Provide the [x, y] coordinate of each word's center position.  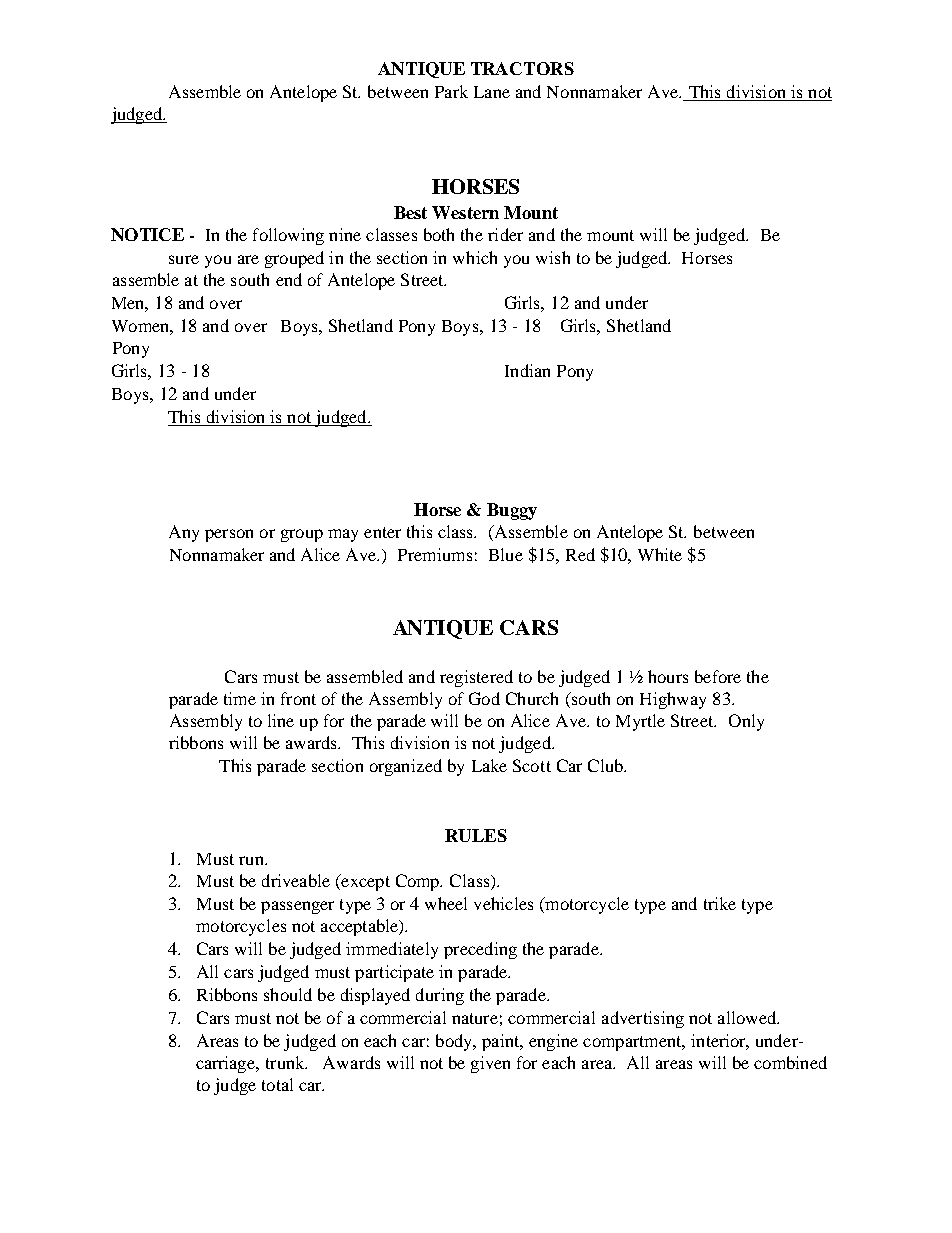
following [288, 236]
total [277, 1084]
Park [451, 91]
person [229, 535]
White [660, 554]
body [455, 1042]
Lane [492, 92]
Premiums [435, 554]
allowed [748, 1017]
